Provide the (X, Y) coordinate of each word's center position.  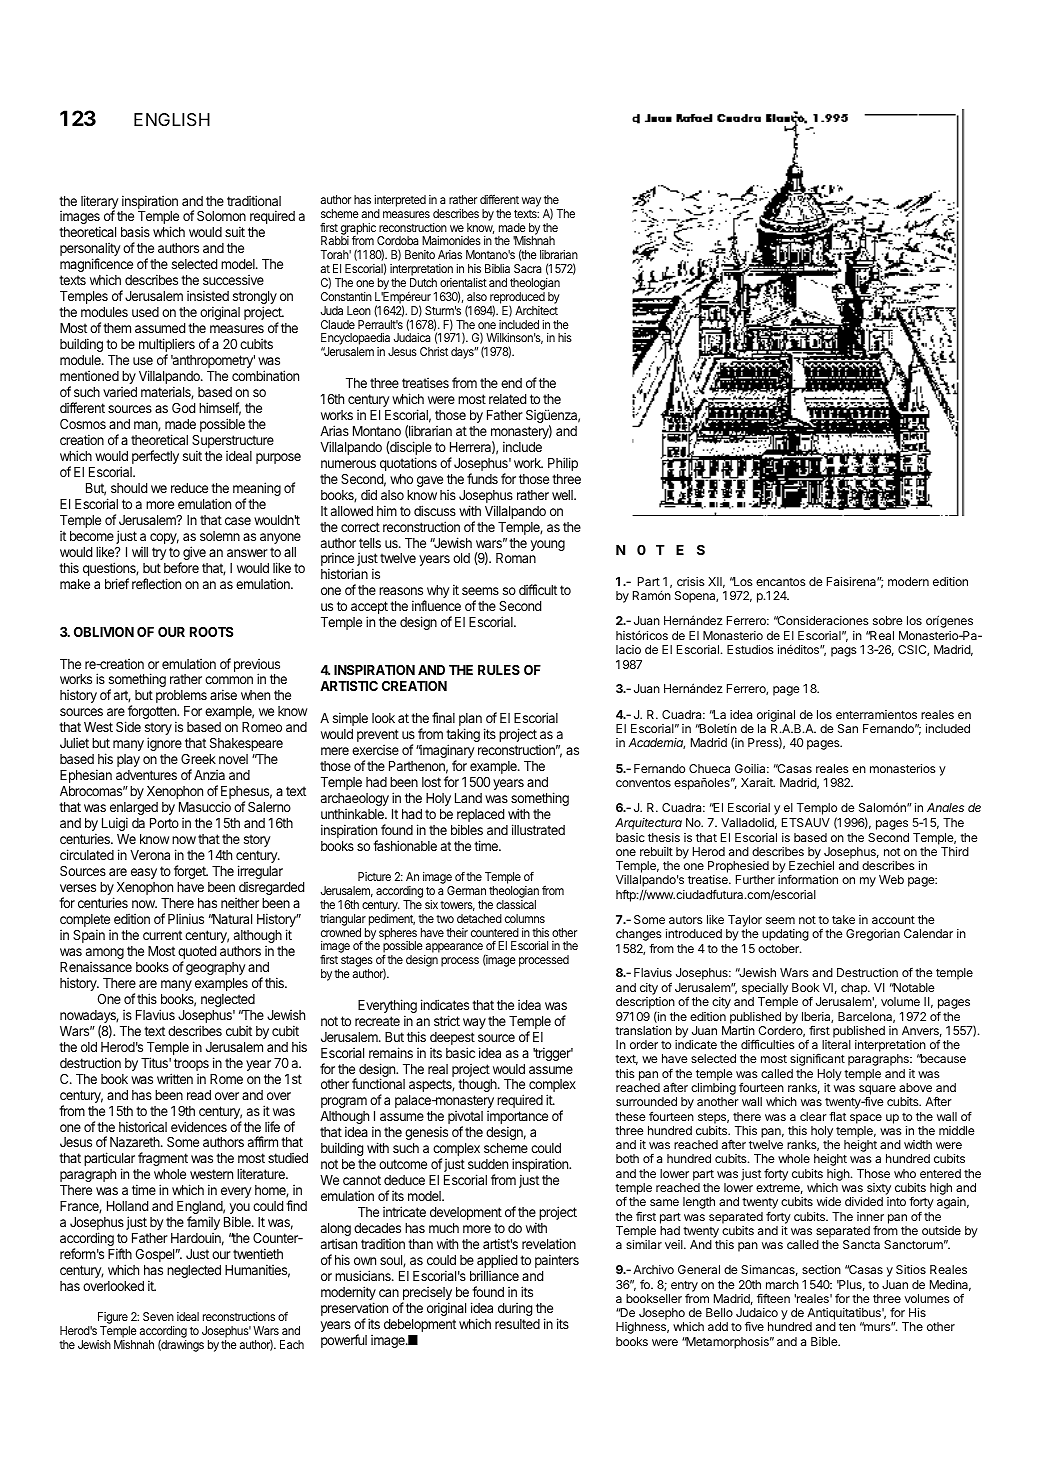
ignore (164, 744)
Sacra (528, 268)
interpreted (400, 201)
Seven (158, 1316)
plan (470, 721)
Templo (817, 810)
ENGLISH (172, 120)
